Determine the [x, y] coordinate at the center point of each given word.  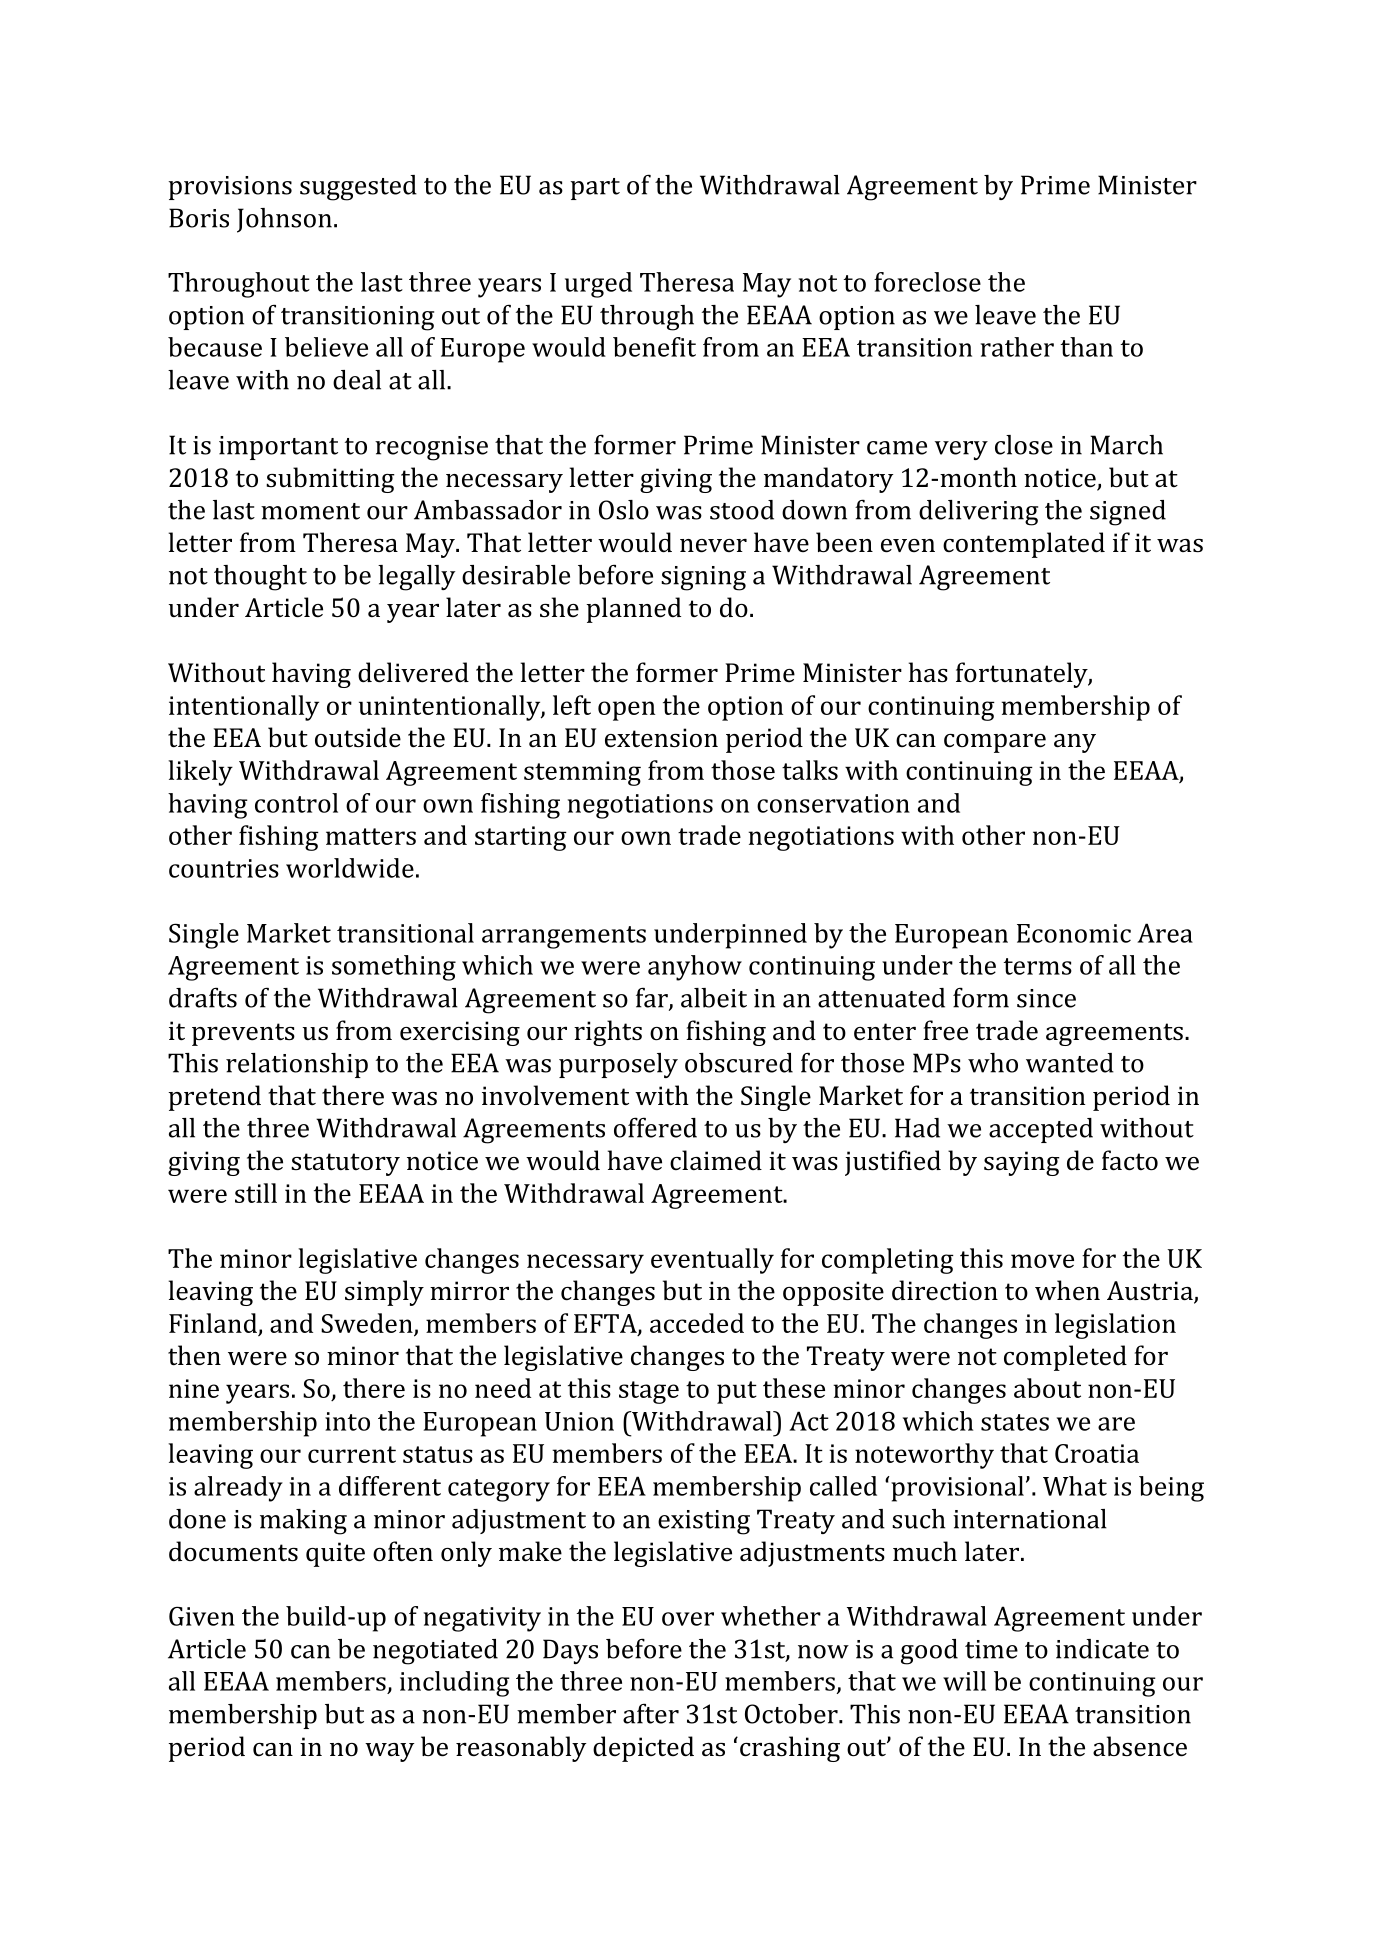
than [1087, 347]
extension [661, 738]
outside [358, 737]
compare [995, 743]
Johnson [284, 220]
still [256, 1193]
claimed [716, 1160]
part [595, 189]
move [1042, 1261]
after [651, 1713]
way [389, 1752]
